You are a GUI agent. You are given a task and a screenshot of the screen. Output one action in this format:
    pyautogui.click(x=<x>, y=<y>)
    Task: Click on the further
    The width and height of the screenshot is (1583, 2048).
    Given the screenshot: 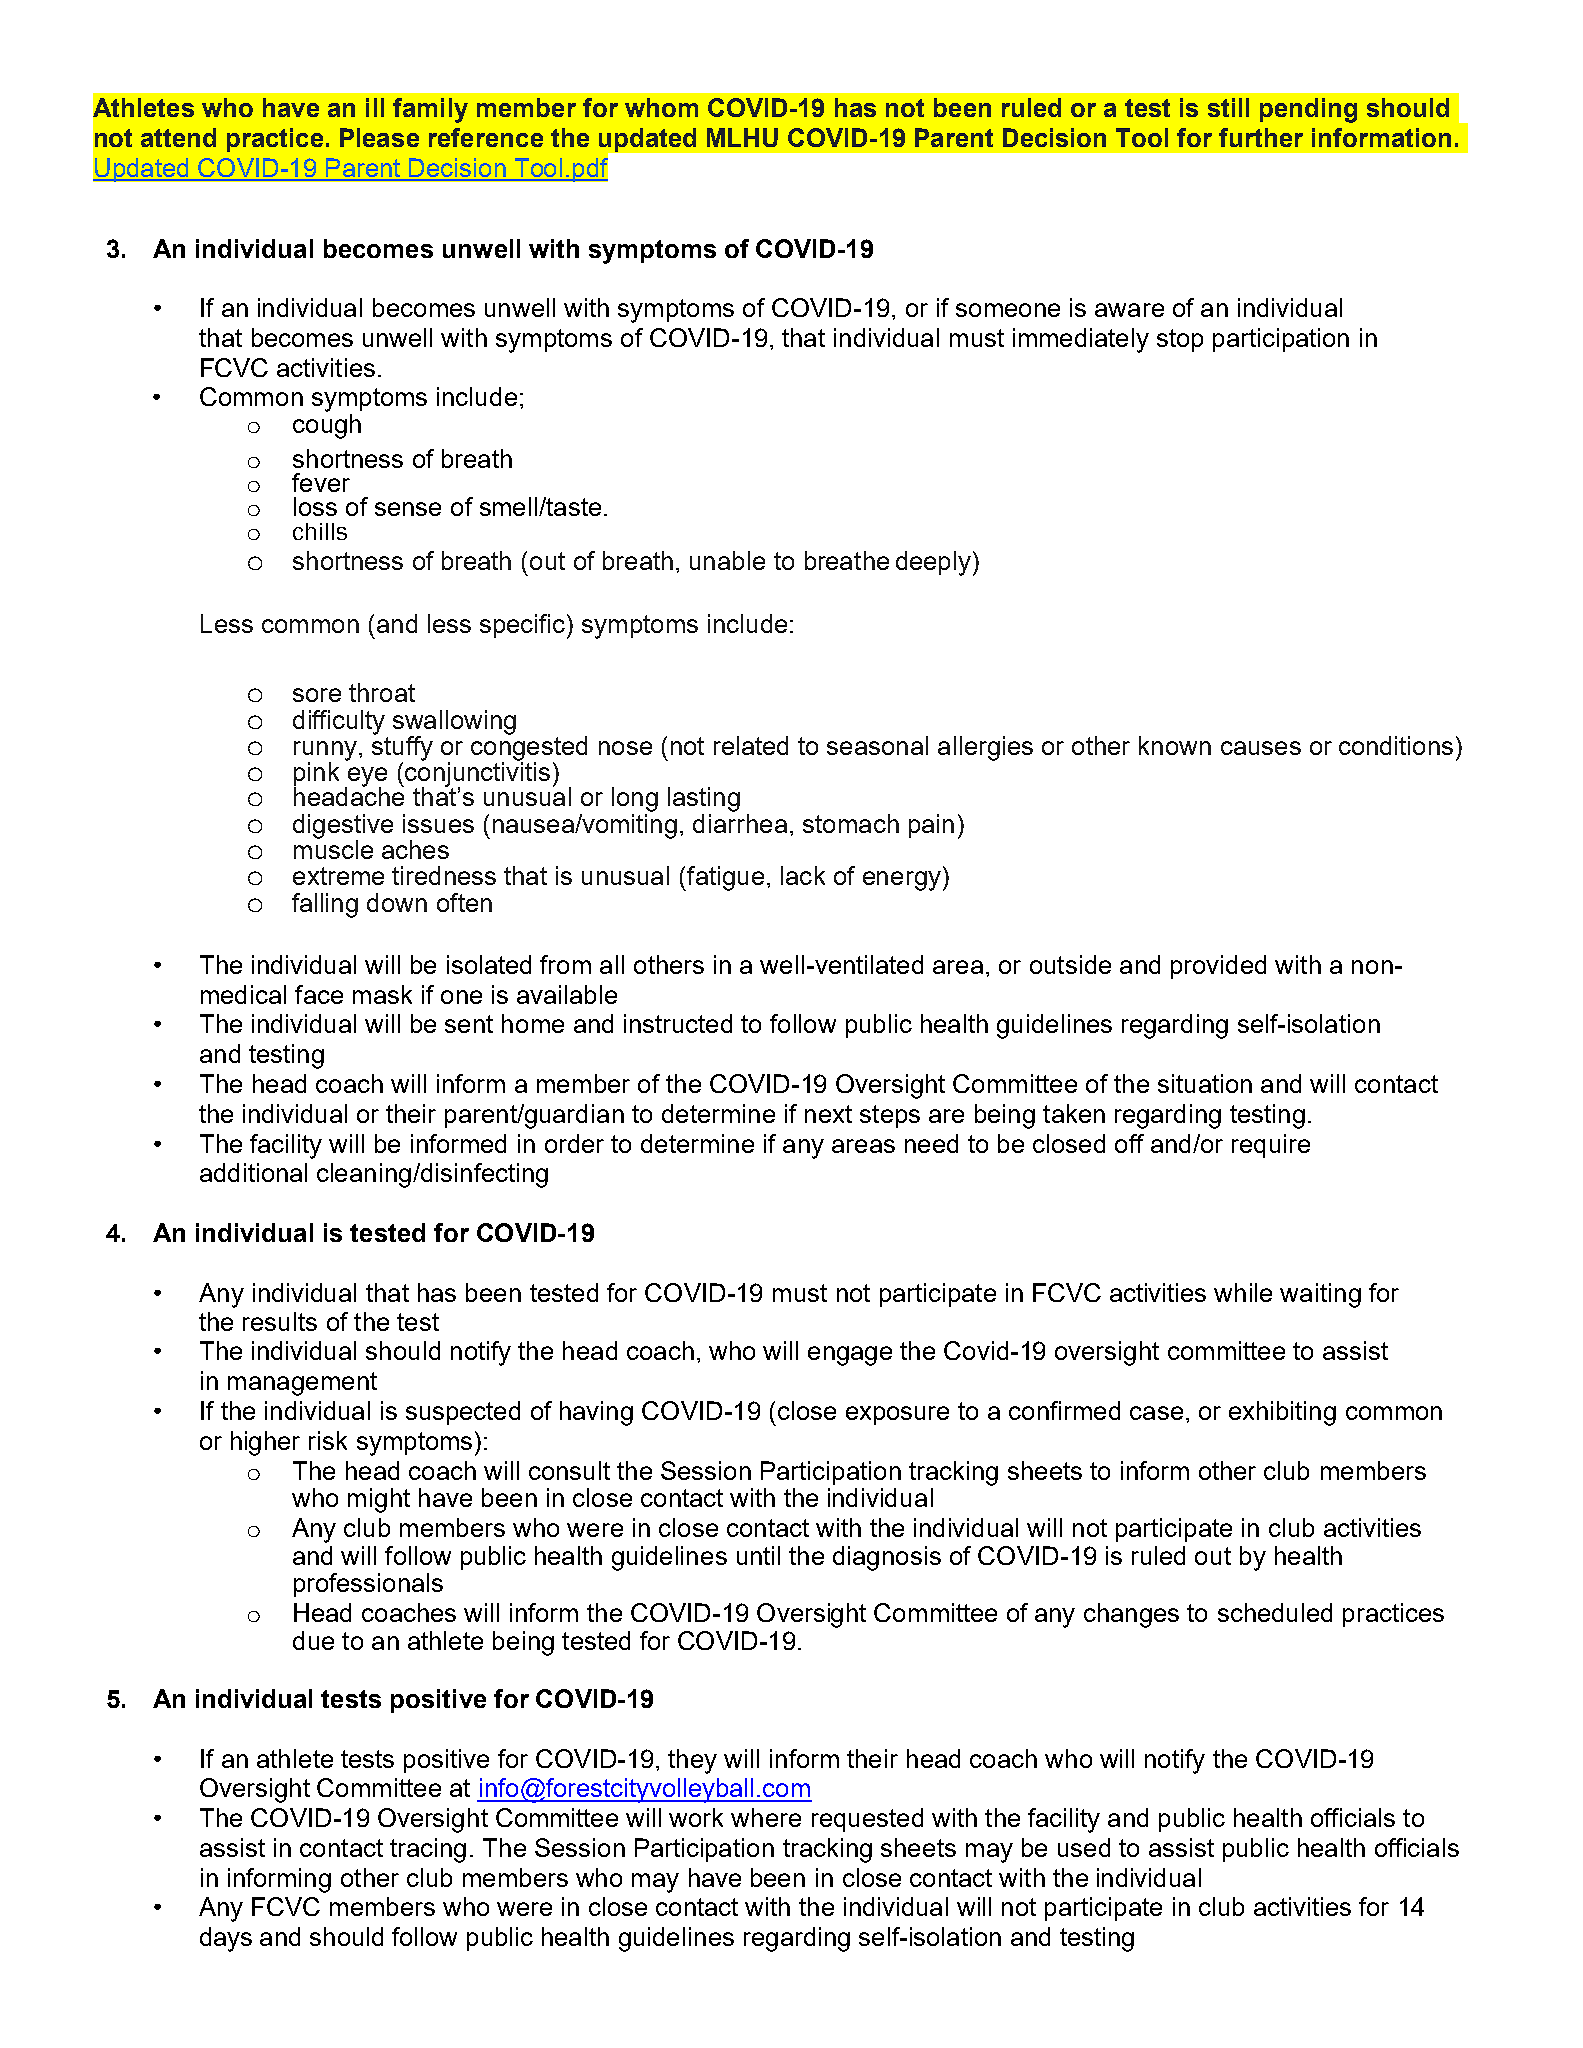 What is the action you would take?
    pyautogui.click(x=1261, y=137)
